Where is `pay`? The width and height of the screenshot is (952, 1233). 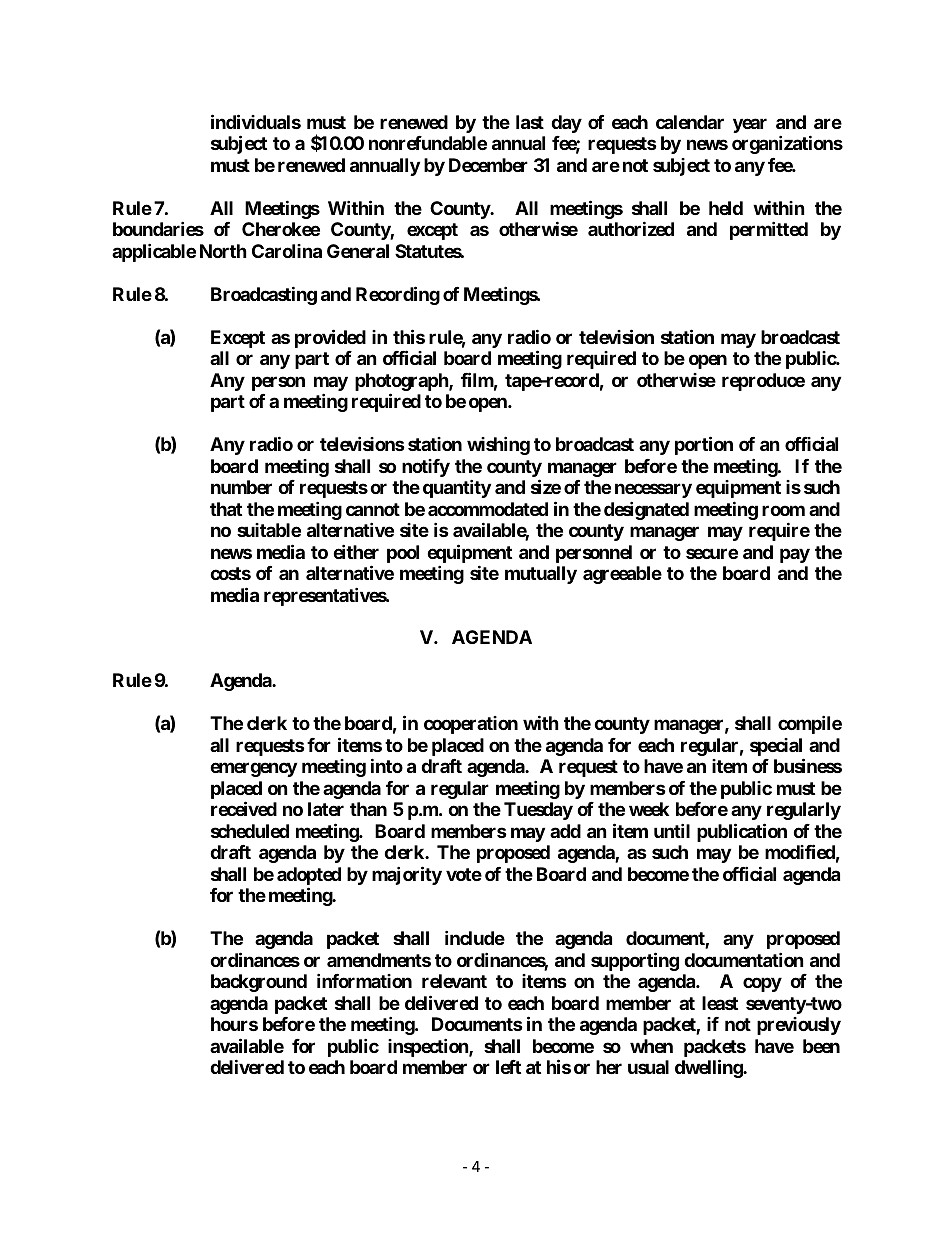 pay is located at coordinates (795, 555).
